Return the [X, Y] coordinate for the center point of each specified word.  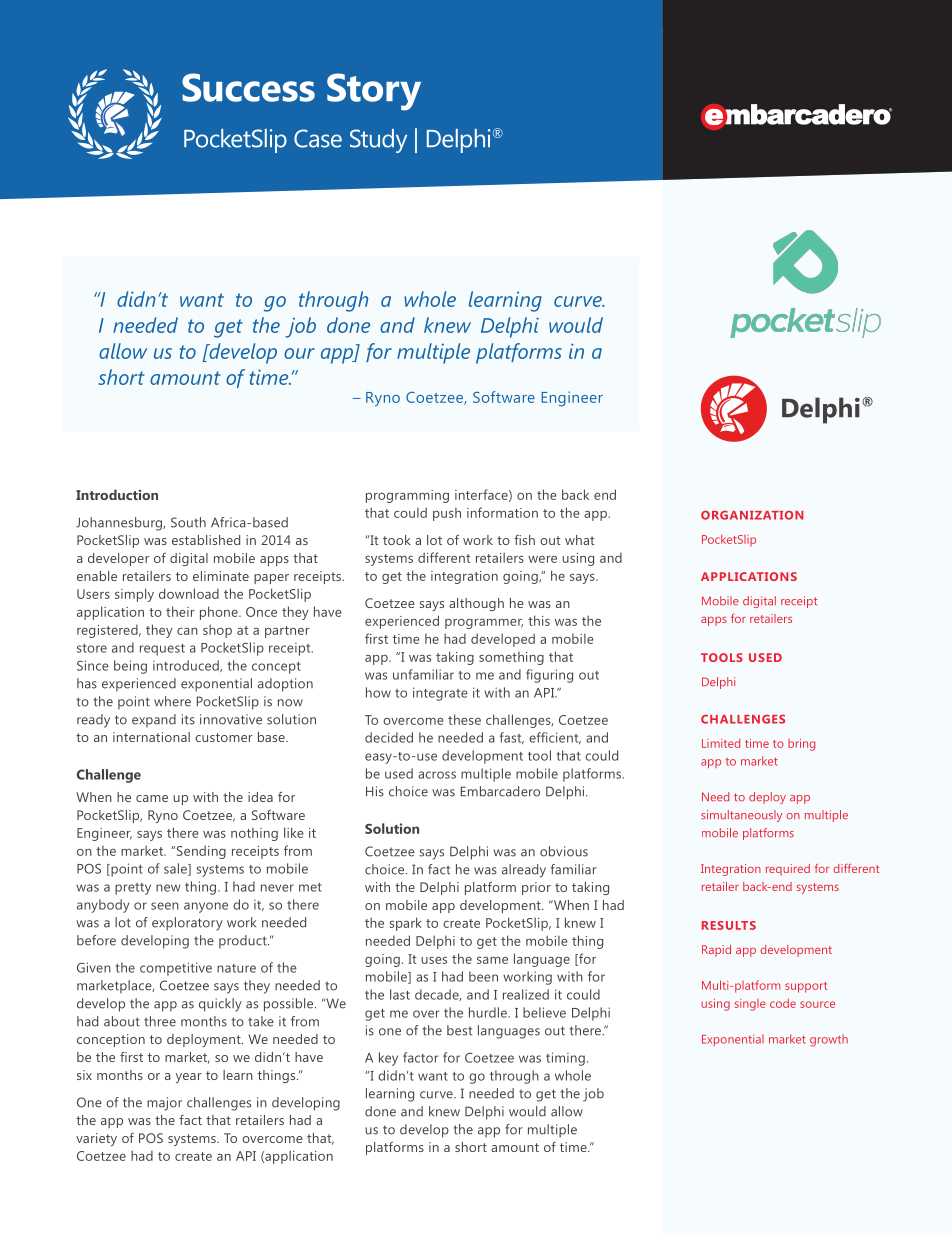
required [788, 870]
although [476, 604]
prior [536, 888]
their [180, 611]
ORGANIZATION [752, 515]
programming [407, 496]
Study [378, 141]
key [388, 1059]
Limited [721, 743]
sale [176, 869]
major [164, 1104]
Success [248, 87]
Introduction [117, 494]
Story [374, 92]
